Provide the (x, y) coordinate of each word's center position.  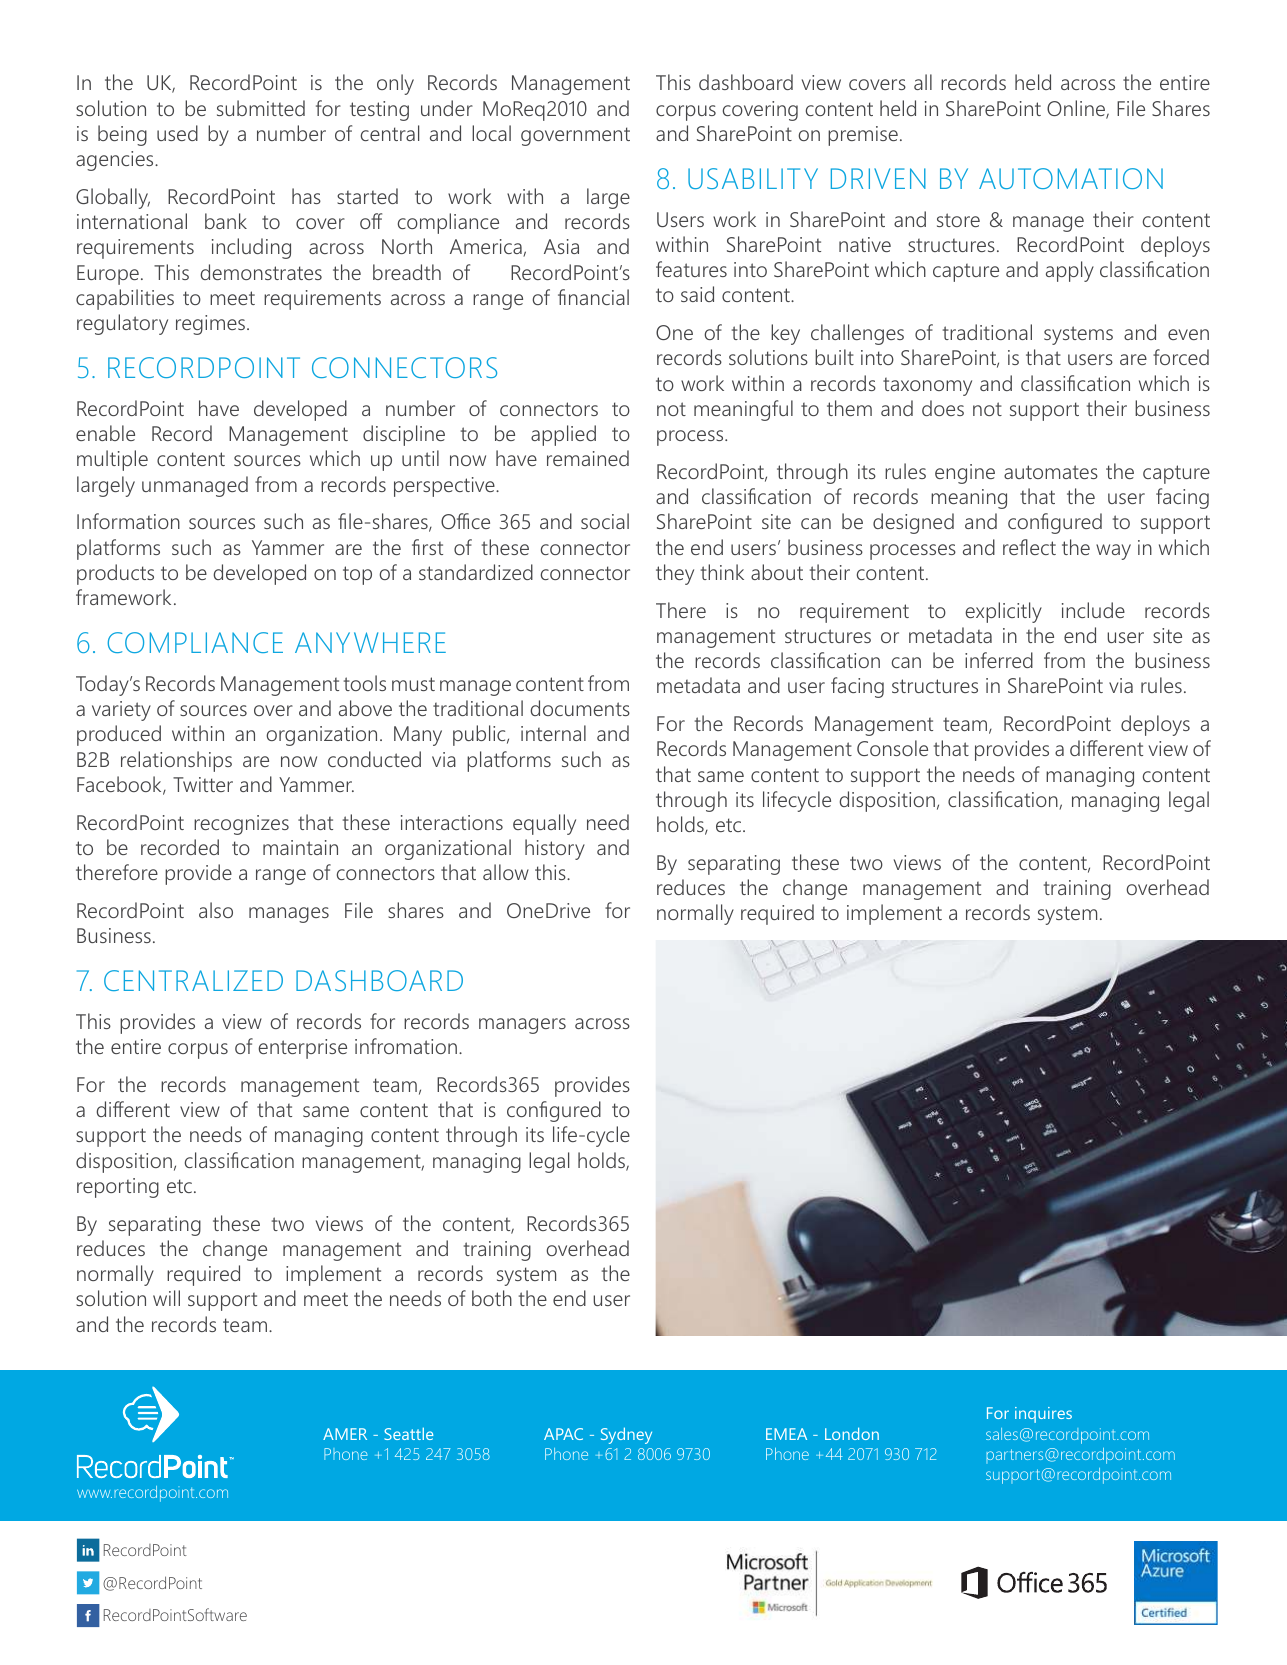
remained (588, 458)
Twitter (203, 784)
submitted (261, 108)
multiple (112, 460)
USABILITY (753, 178)
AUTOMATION (1071, 178)
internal (553, 733)
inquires (1043, 1415)
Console (892, 748)
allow (506, 872)
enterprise (302, 1049)
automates (1051, 472)
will (166, 1298)
